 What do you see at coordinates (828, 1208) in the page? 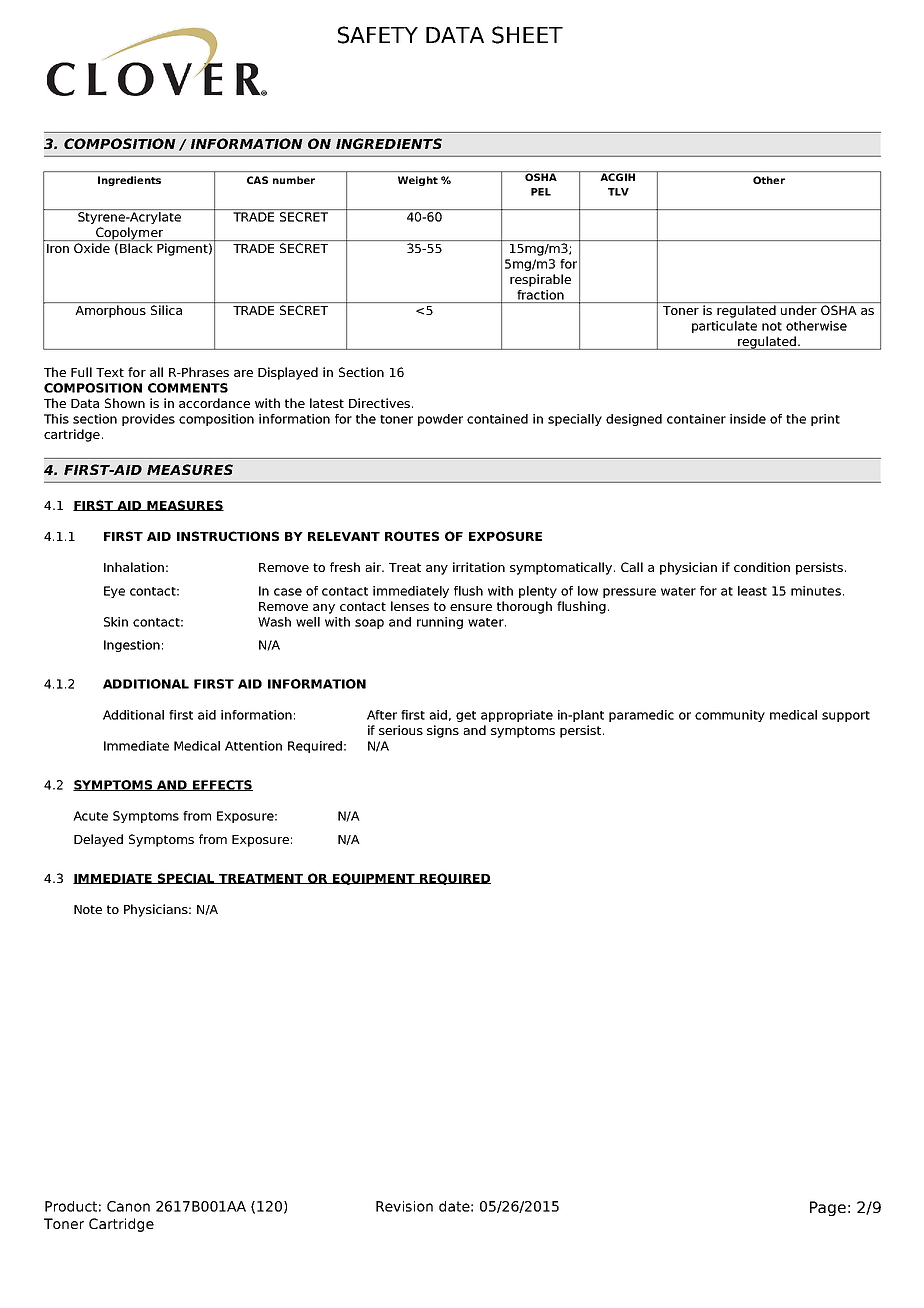
I see `Page` at bounding box center [828, 1208].
